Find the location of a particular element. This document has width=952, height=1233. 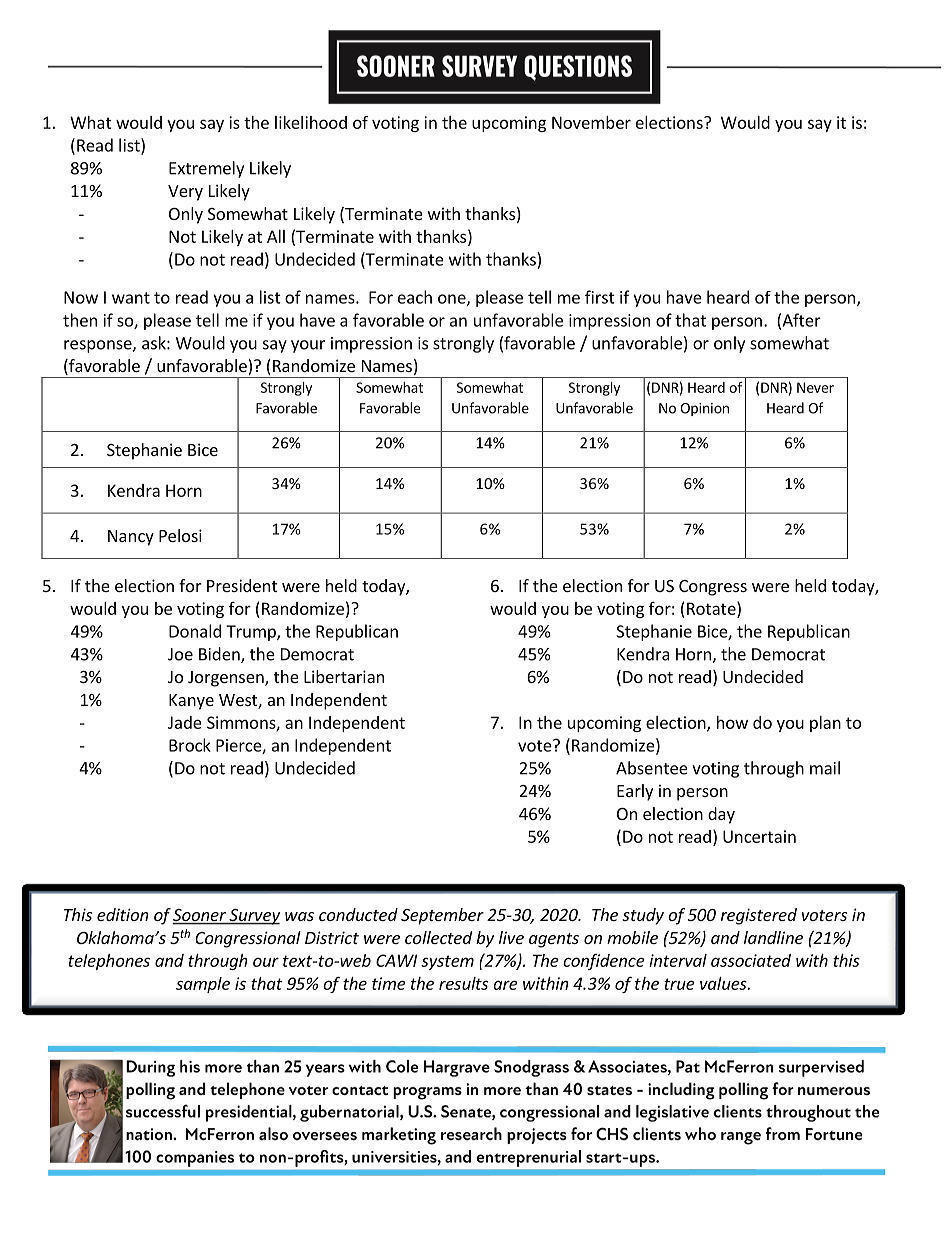

how is located at coordinates (732, 722).
